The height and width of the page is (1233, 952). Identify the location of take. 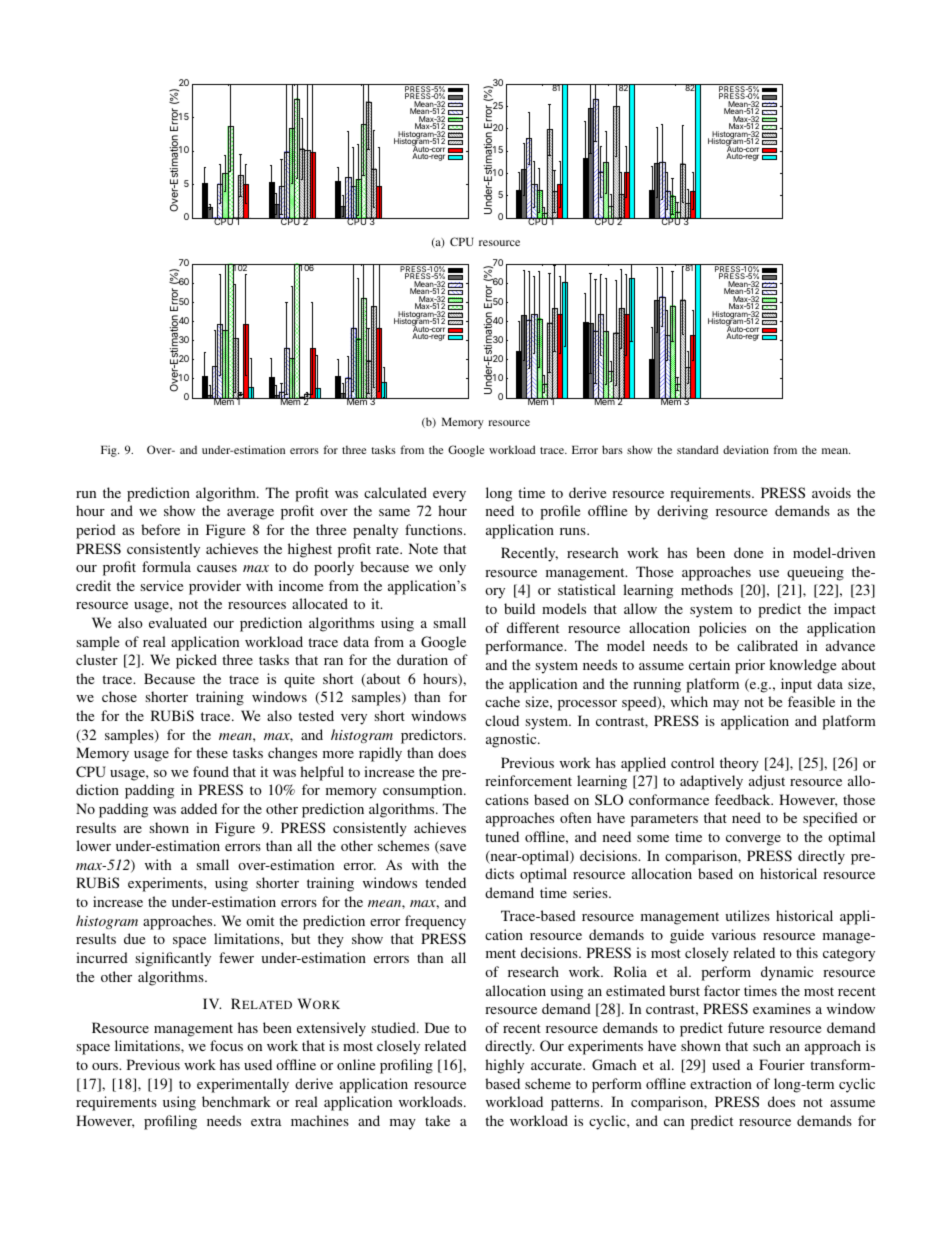
(437, 1120).
